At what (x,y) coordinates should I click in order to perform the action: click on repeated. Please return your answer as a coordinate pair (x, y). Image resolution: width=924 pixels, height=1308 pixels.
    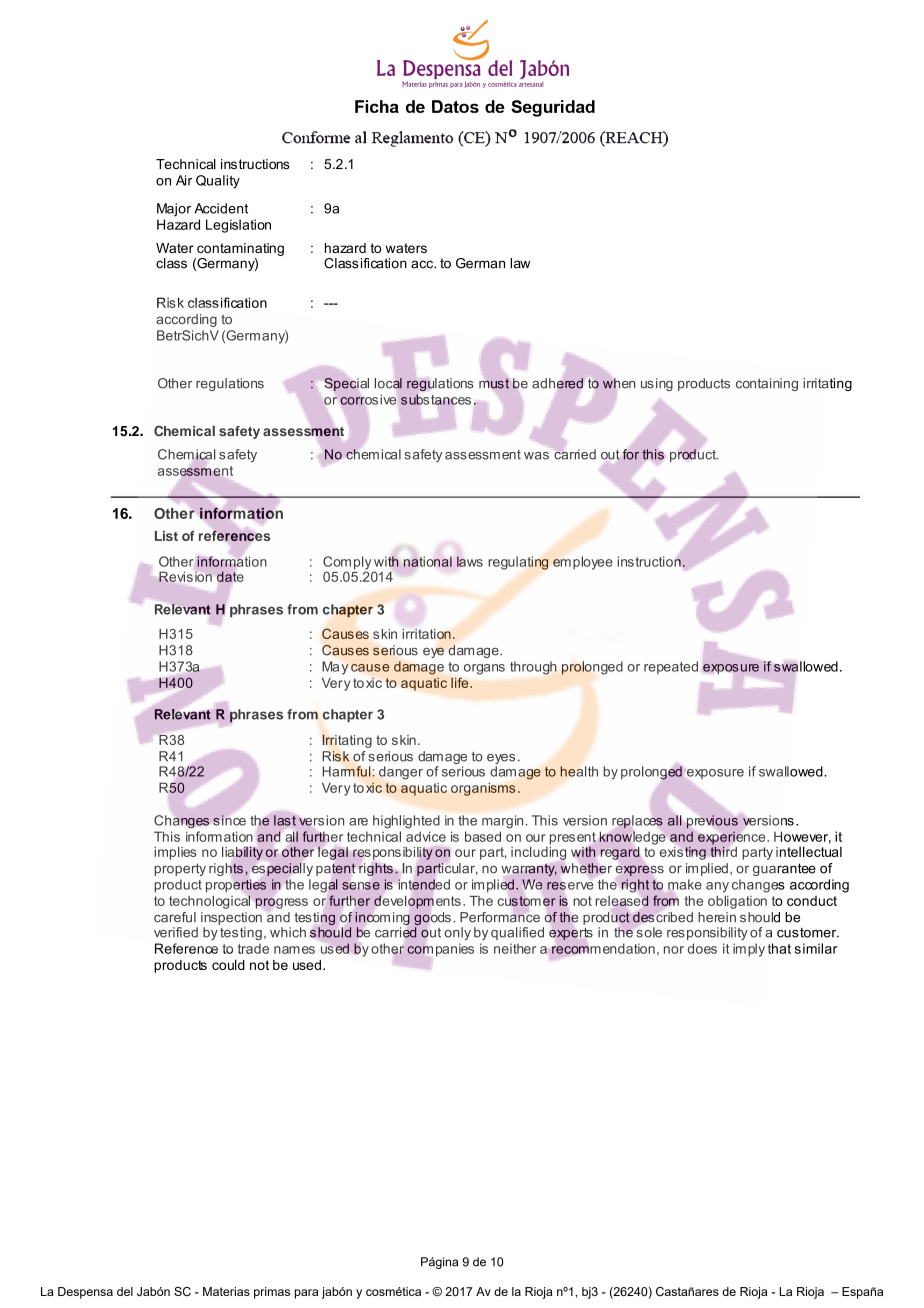
    Looking at the image, I should click on (671, 667).
